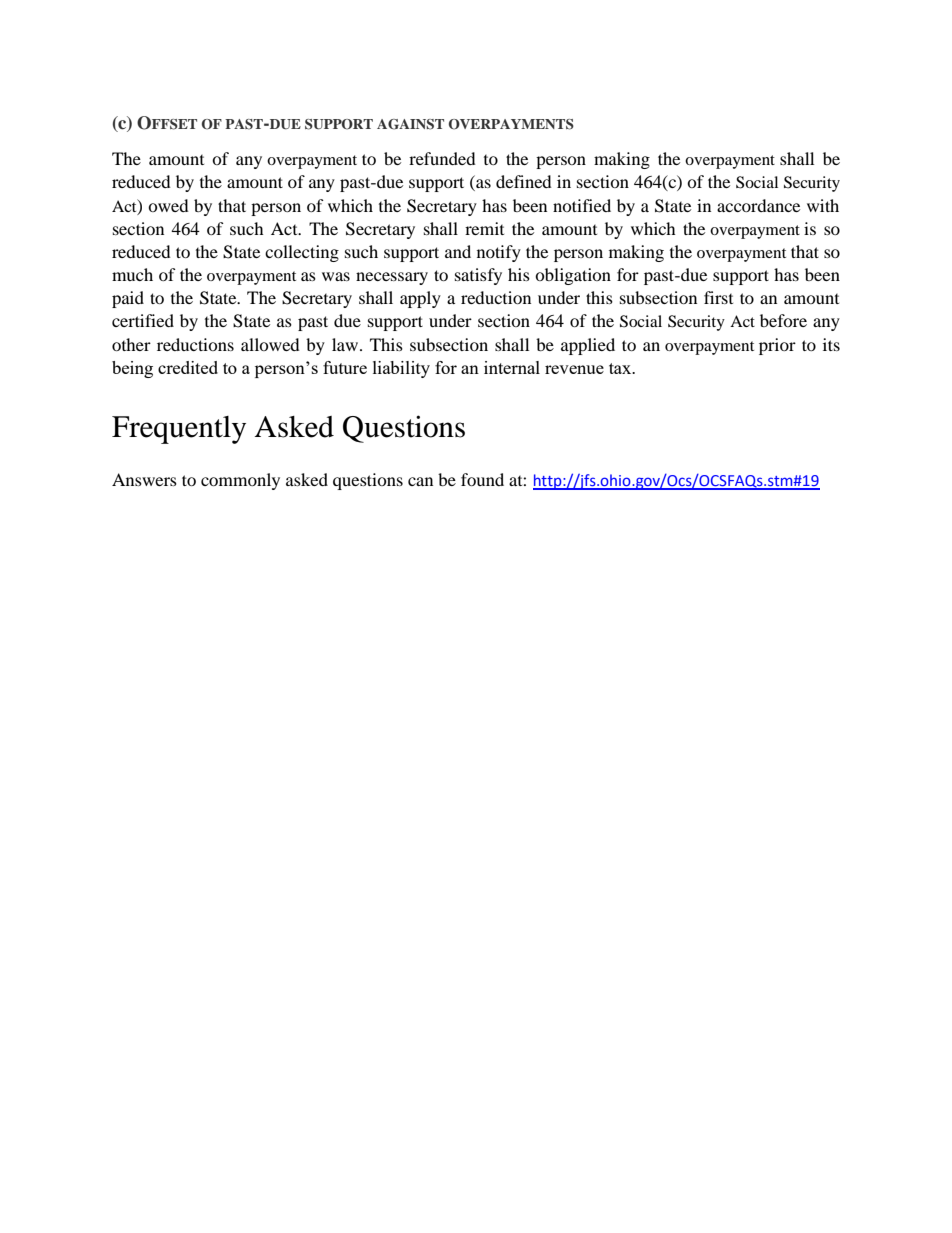  Describe the element at coordinates (512, 367) in the document. I see `internal` at that location.
